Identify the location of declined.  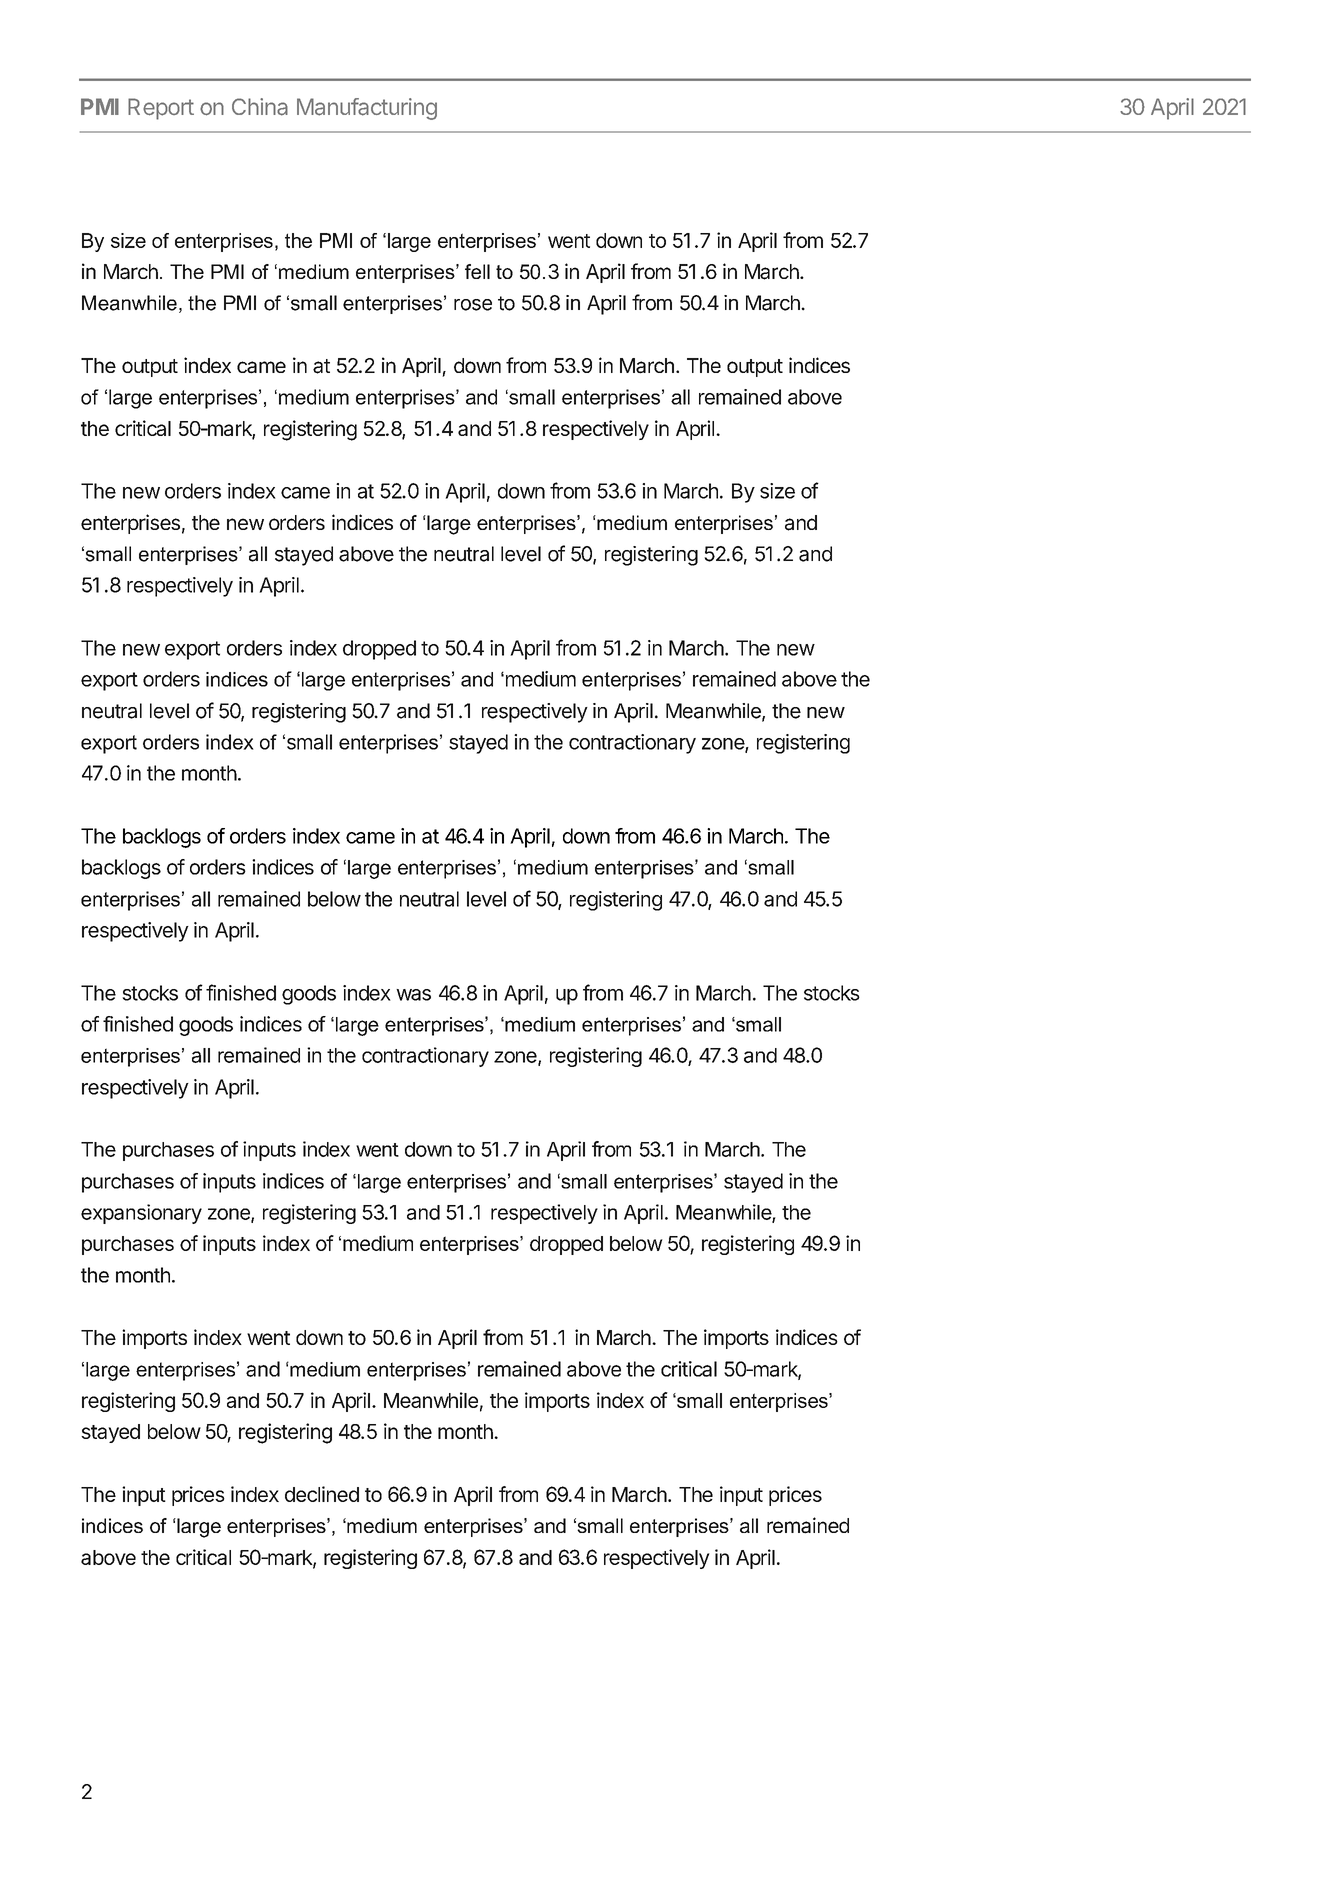
(322, 1494).
